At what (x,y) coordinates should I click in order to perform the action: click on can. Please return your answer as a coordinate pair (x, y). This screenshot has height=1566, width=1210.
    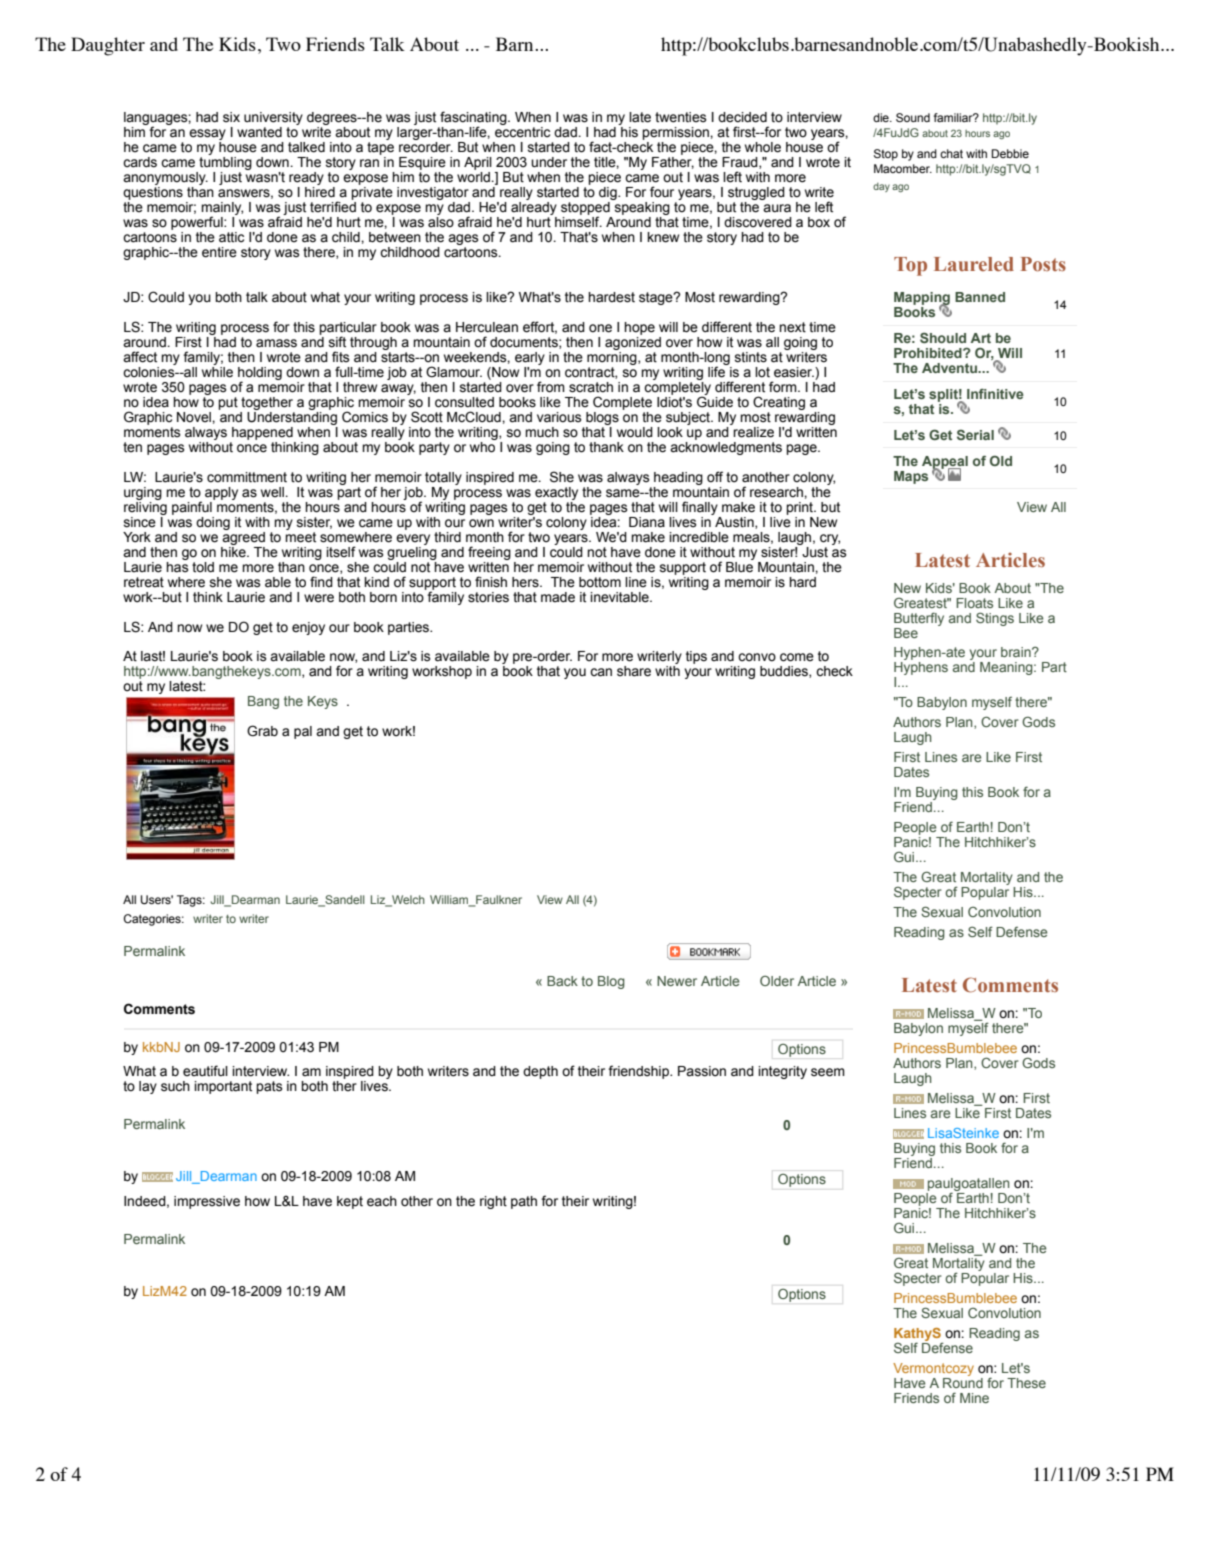
    Looking at the image, I should click on (601, 672).
